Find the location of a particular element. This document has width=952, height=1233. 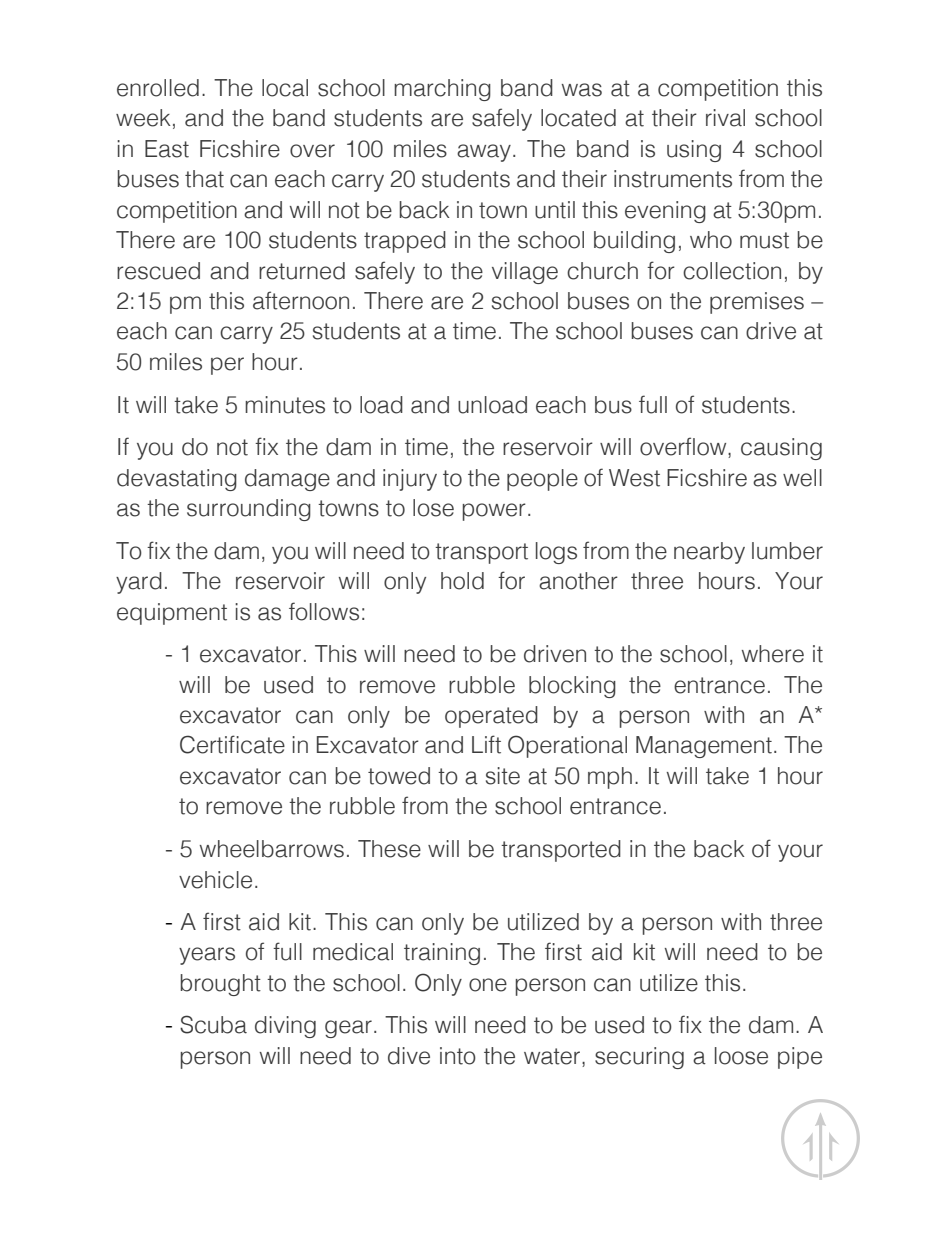

site is located at coordinates (503, 776).
